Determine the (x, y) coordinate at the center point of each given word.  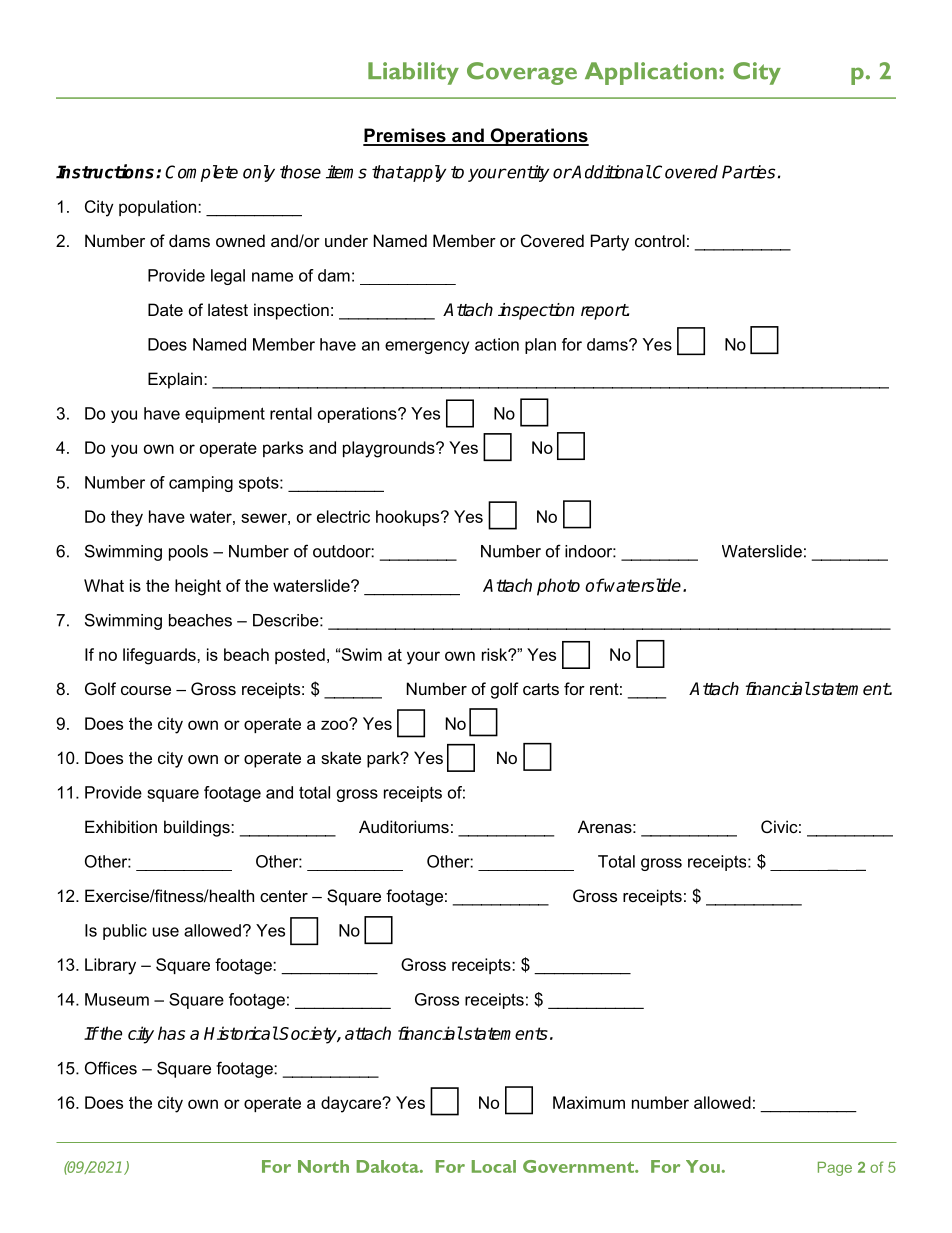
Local (494, 1166)
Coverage (522, 73)
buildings (198, 828)
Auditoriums (404, 826)
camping (201, 484)
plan (540, 346)
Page (835, 1169)
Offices (111, 1068)
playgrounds (390, 449)
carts (541, 689)
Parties (748, 172)
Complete (201, 173)
